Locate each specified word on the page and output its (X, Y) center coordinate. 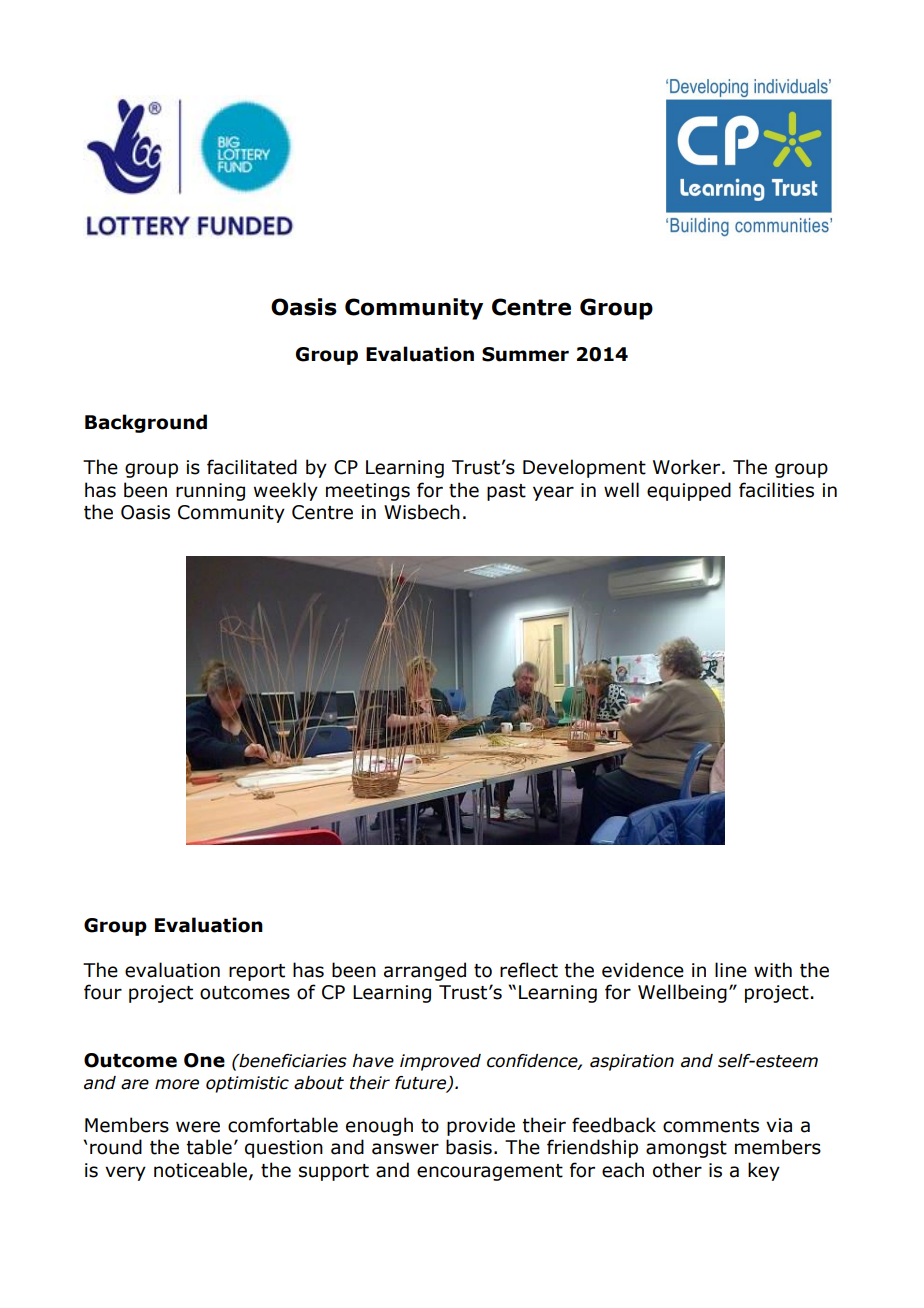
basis (469, 1147)
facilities (776, 490)
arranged (425, 971)
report (257, 972)
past (506, 492)
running (210, 492)
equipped (689, 491)
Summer (525, 354)
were (198, 1127)
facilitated (252, 467)
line (731, 970)
